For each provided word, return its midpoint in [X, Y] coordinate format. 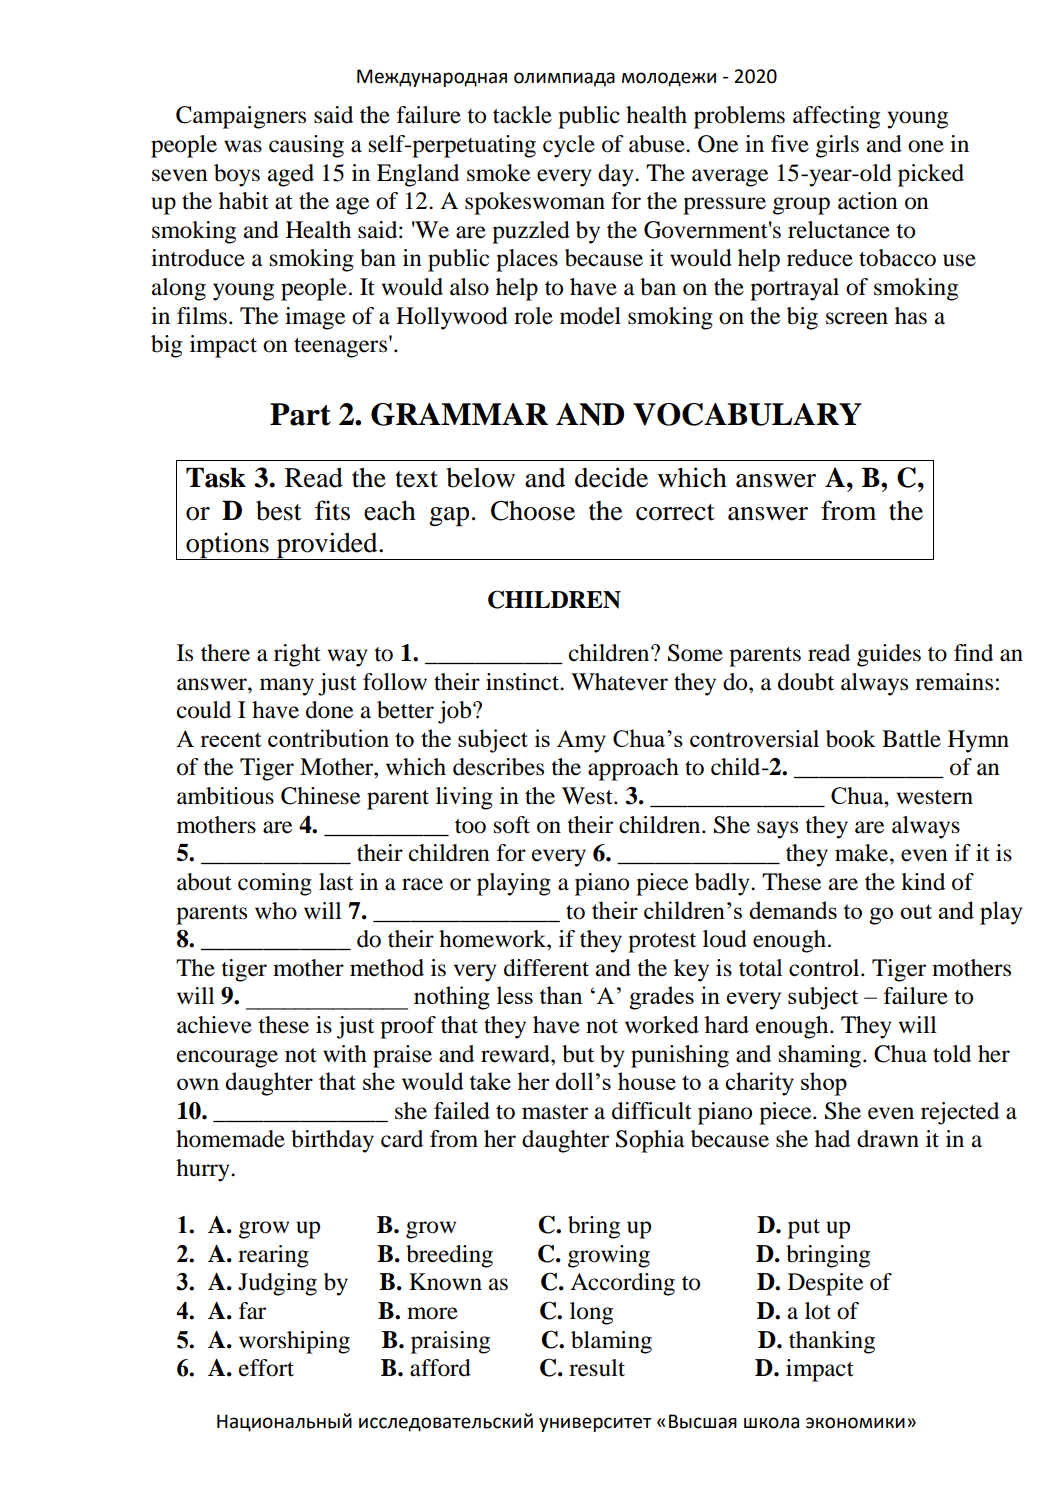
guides [889, 655]
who [276, 911]
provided [327, 546]
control [825, 968]
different [546, 968]
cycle [569, 146]
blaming [611, 1342]
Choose [533, 511]
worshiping [294, 1342]
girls [837, 146]
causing [306, 146]
